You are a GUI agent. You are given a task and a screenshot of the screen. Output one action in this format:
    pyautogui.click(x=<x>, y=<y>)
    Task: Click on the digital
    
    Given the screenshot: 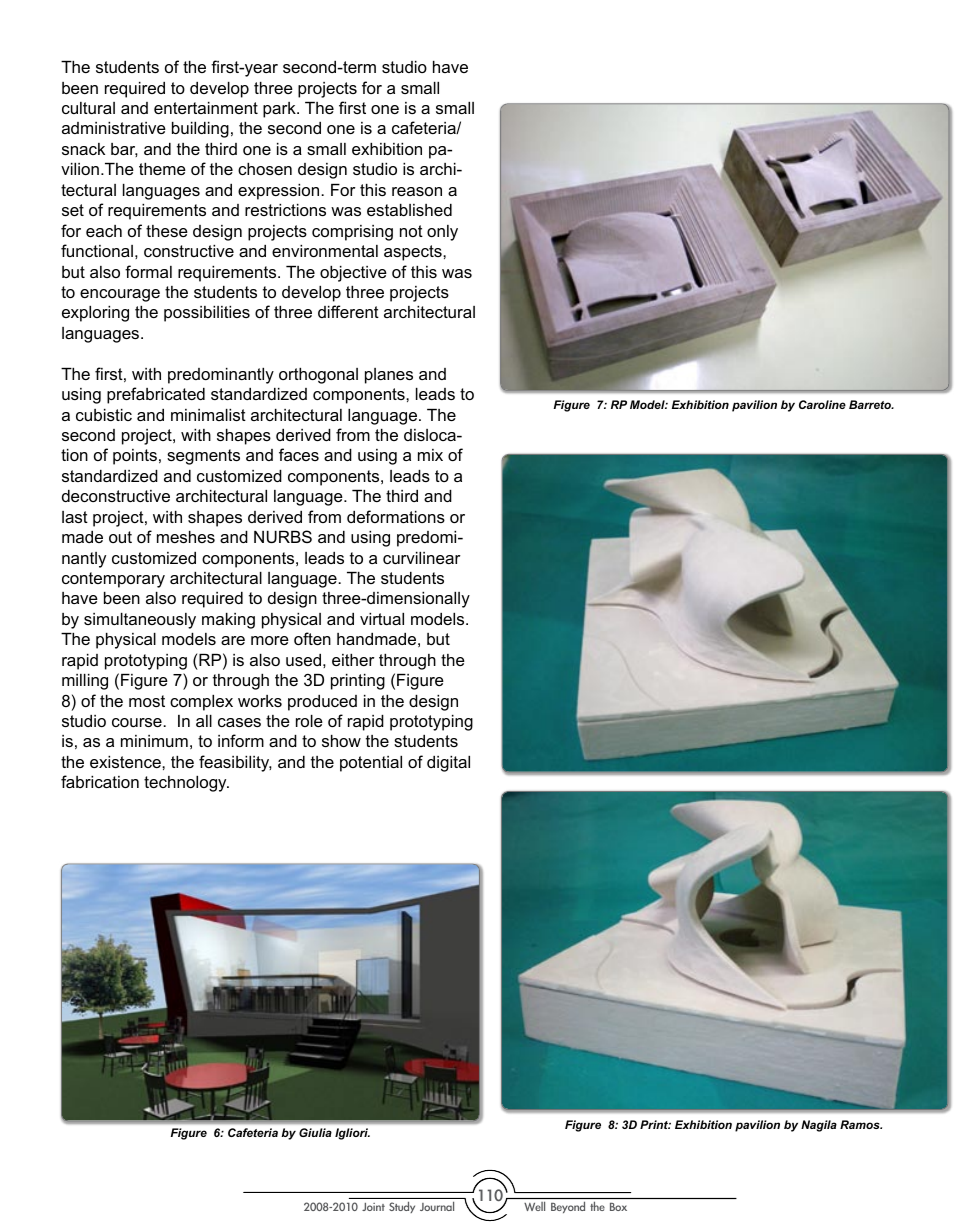 What is the action you would take?
    pyautogui.click(x=448, y=764)
